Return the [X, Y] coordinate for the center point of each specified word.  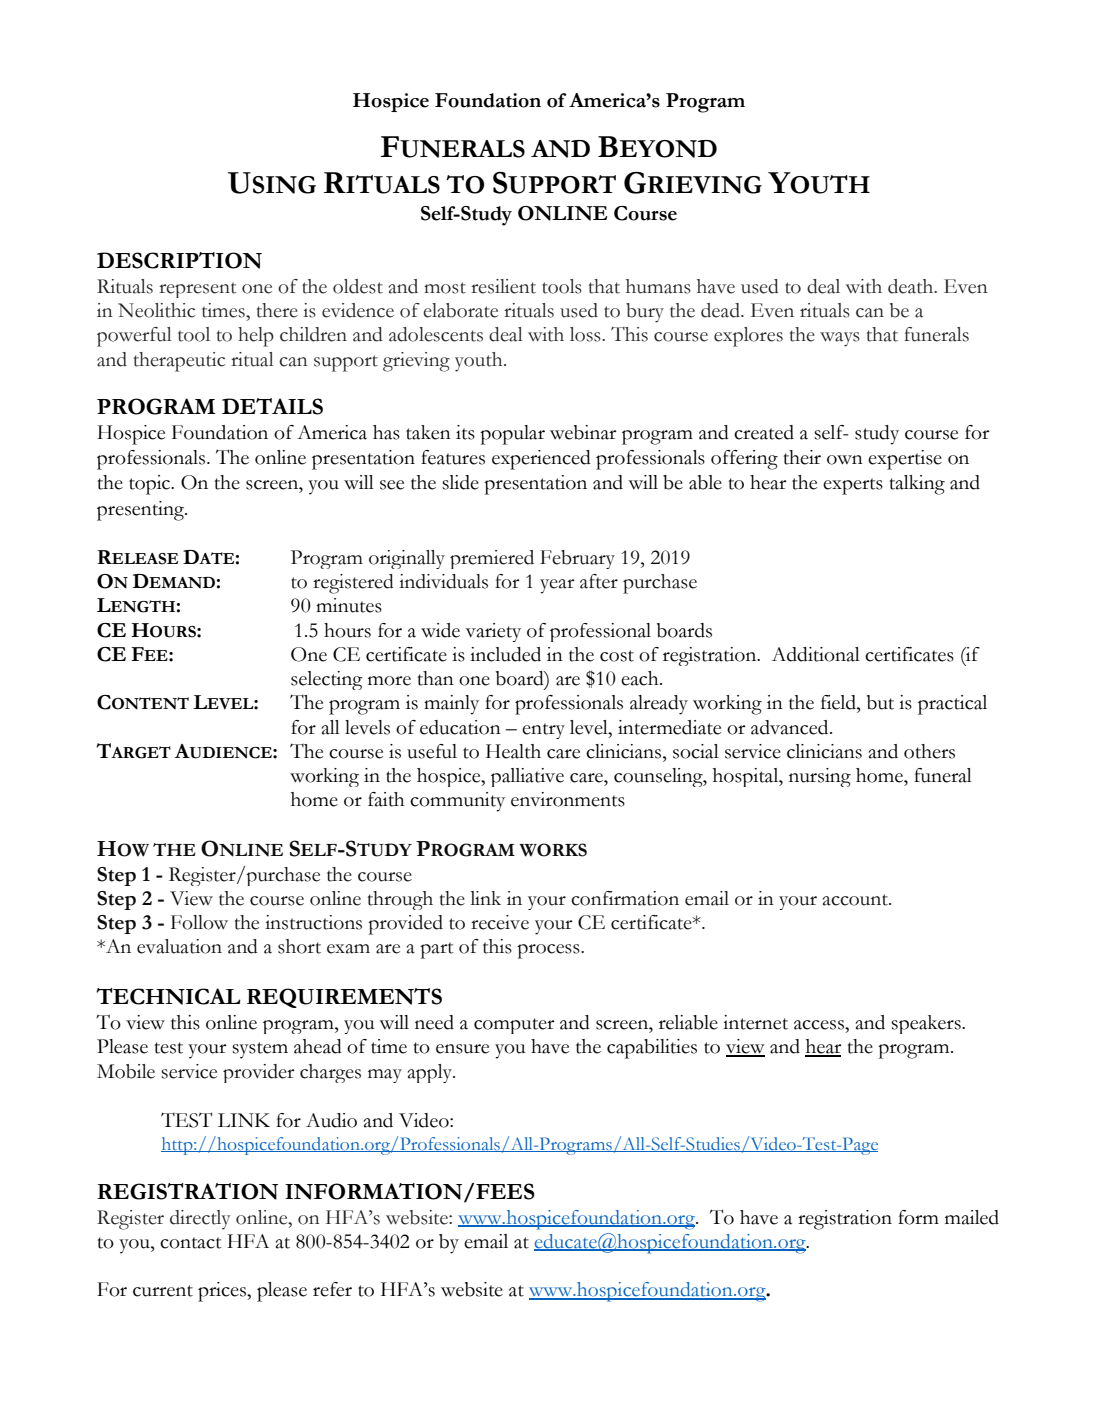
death [912, 286]
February [577, 559]
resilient [503, 286]
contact [191, 1243]
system [260, 1050]
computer [514, 1026]
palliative [527, 777]
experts [853, 486]
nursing [820, 777]
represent [197, 290]
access [820, 1025]
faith [386, 799]
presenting [141, 511]
